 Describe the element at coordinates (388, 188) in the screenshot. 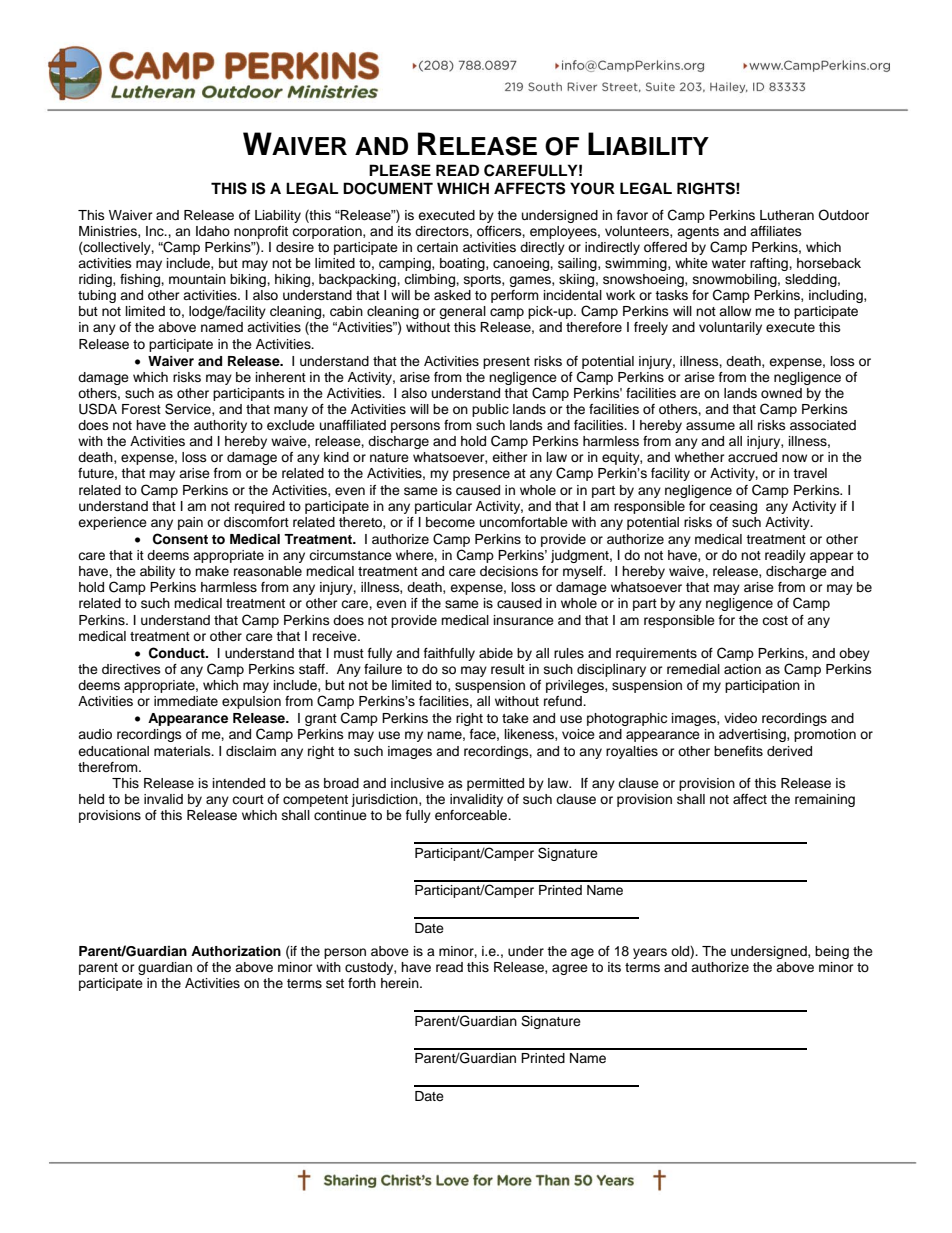

I see `DOCUMENT` at that location.
